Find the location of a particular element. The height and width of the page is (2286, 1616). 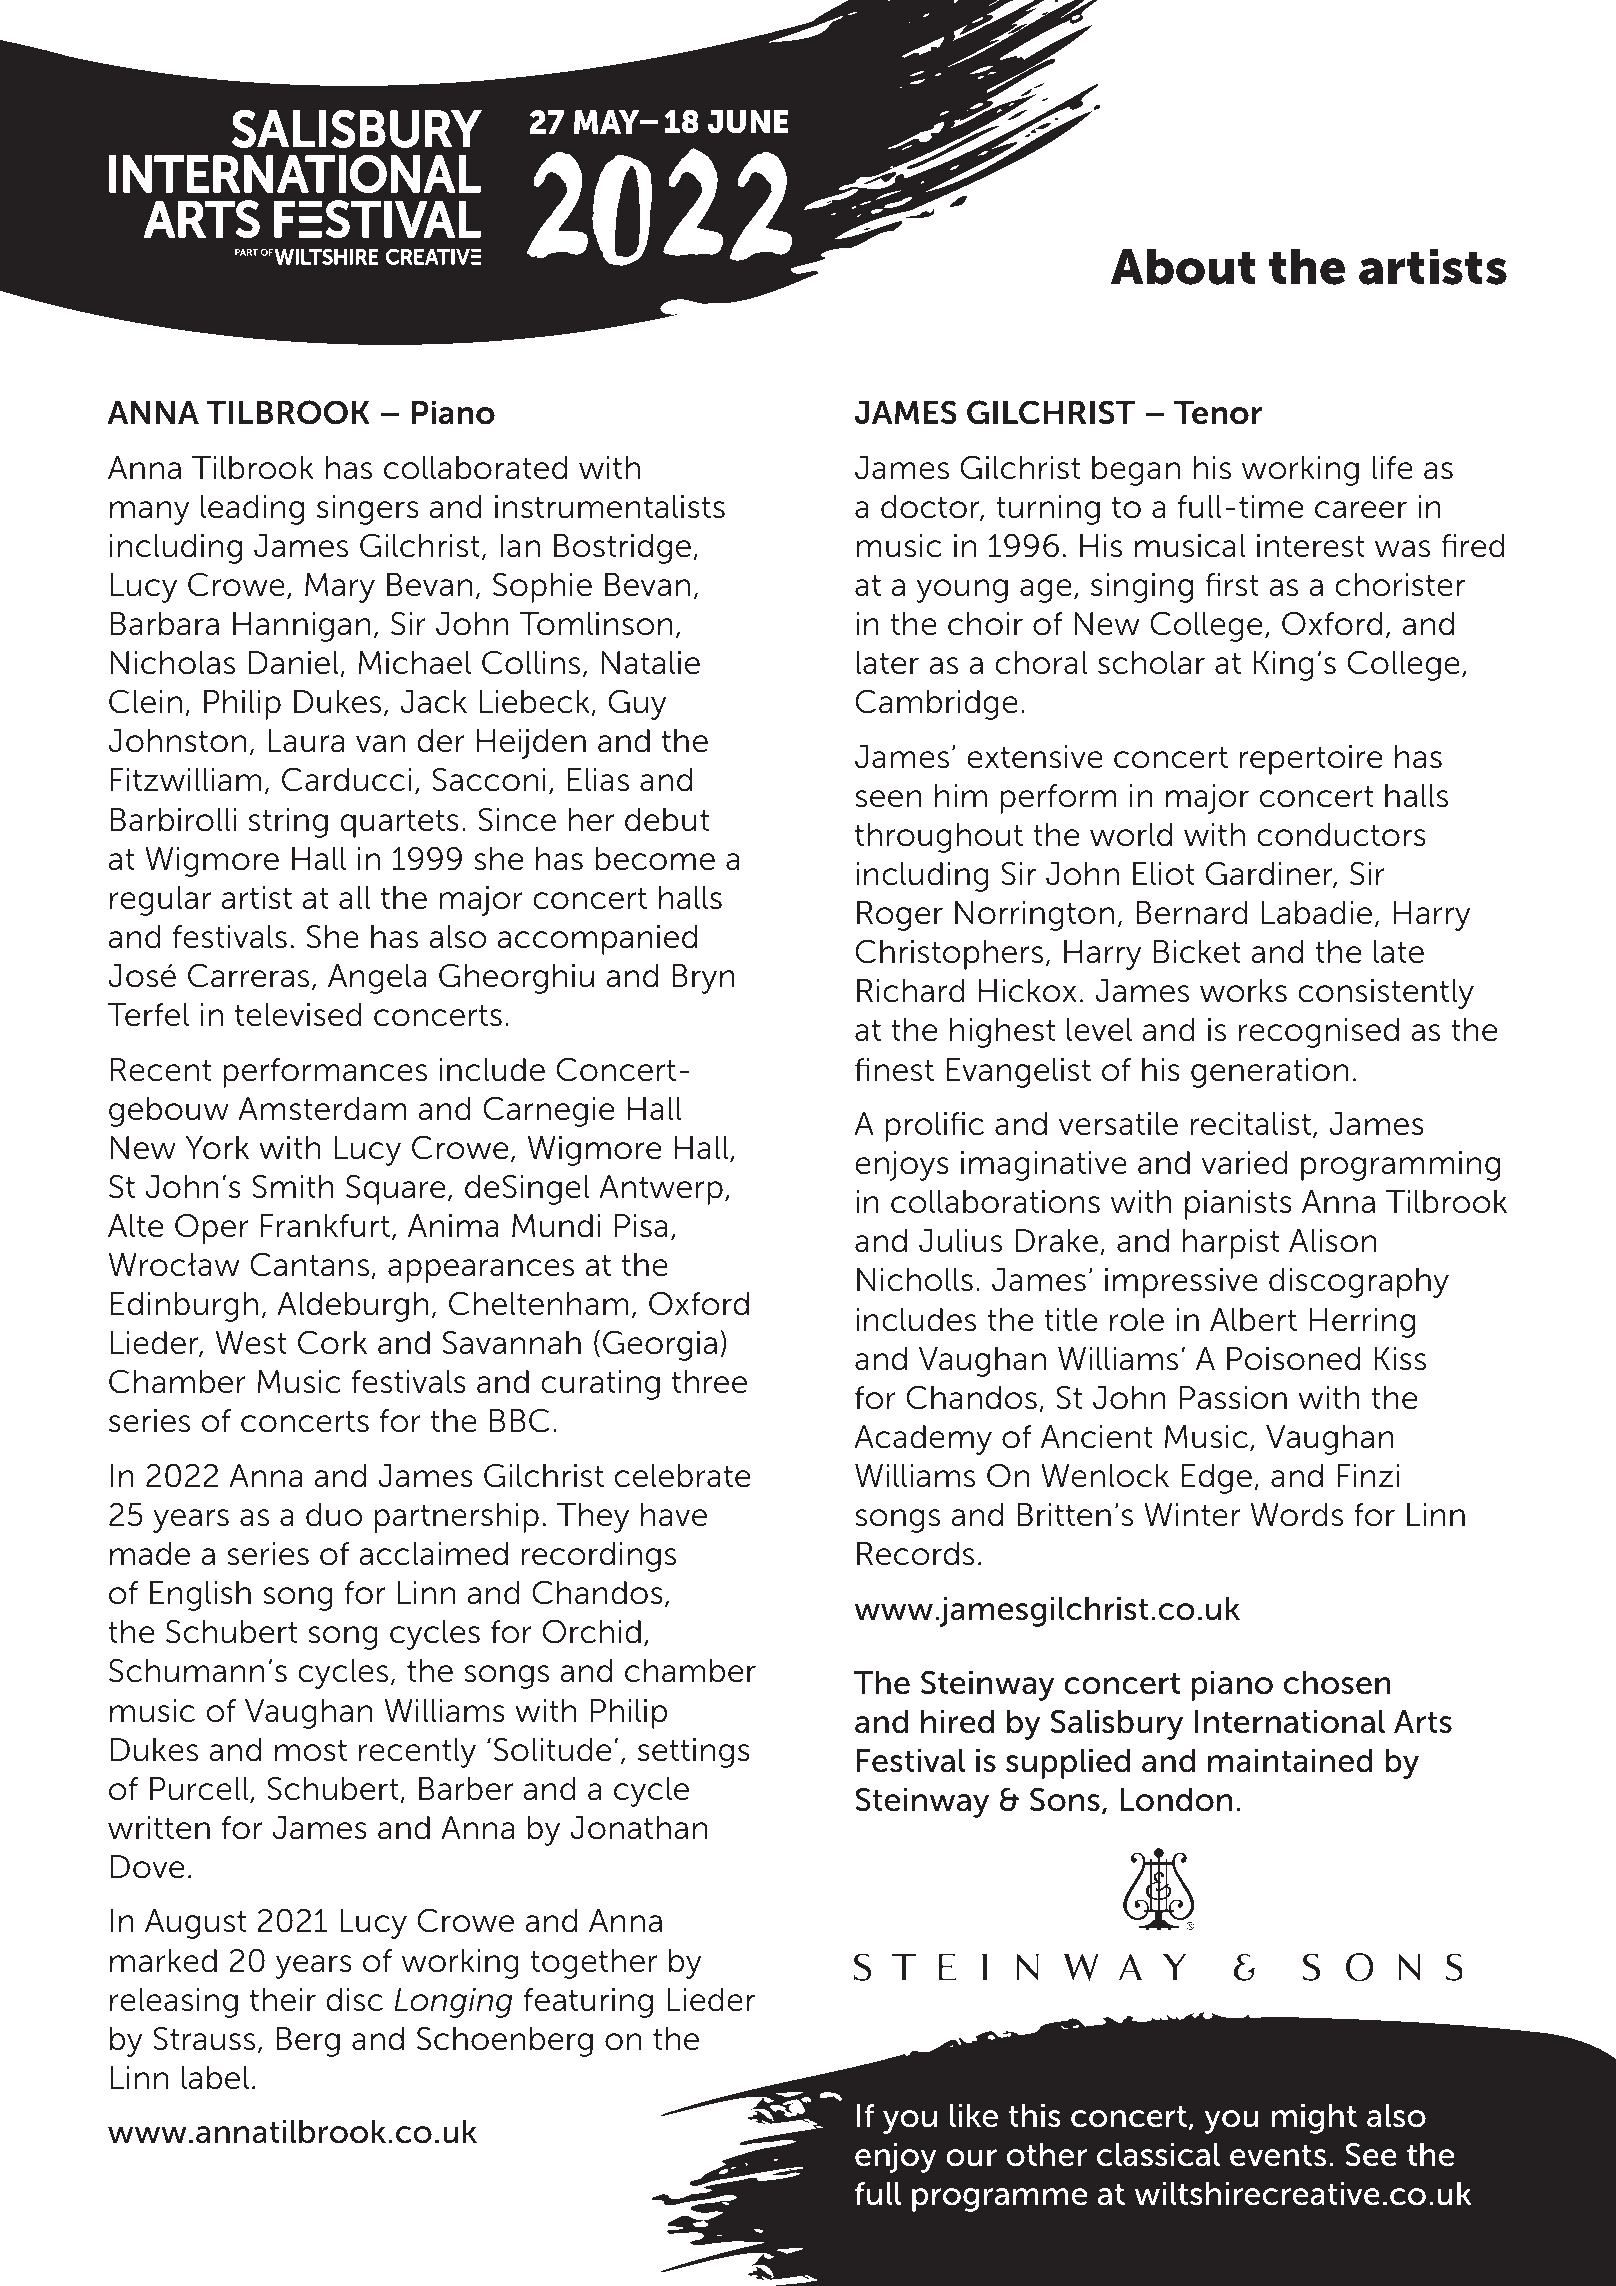

Nicholls is located at coordinates (915, 1280).
